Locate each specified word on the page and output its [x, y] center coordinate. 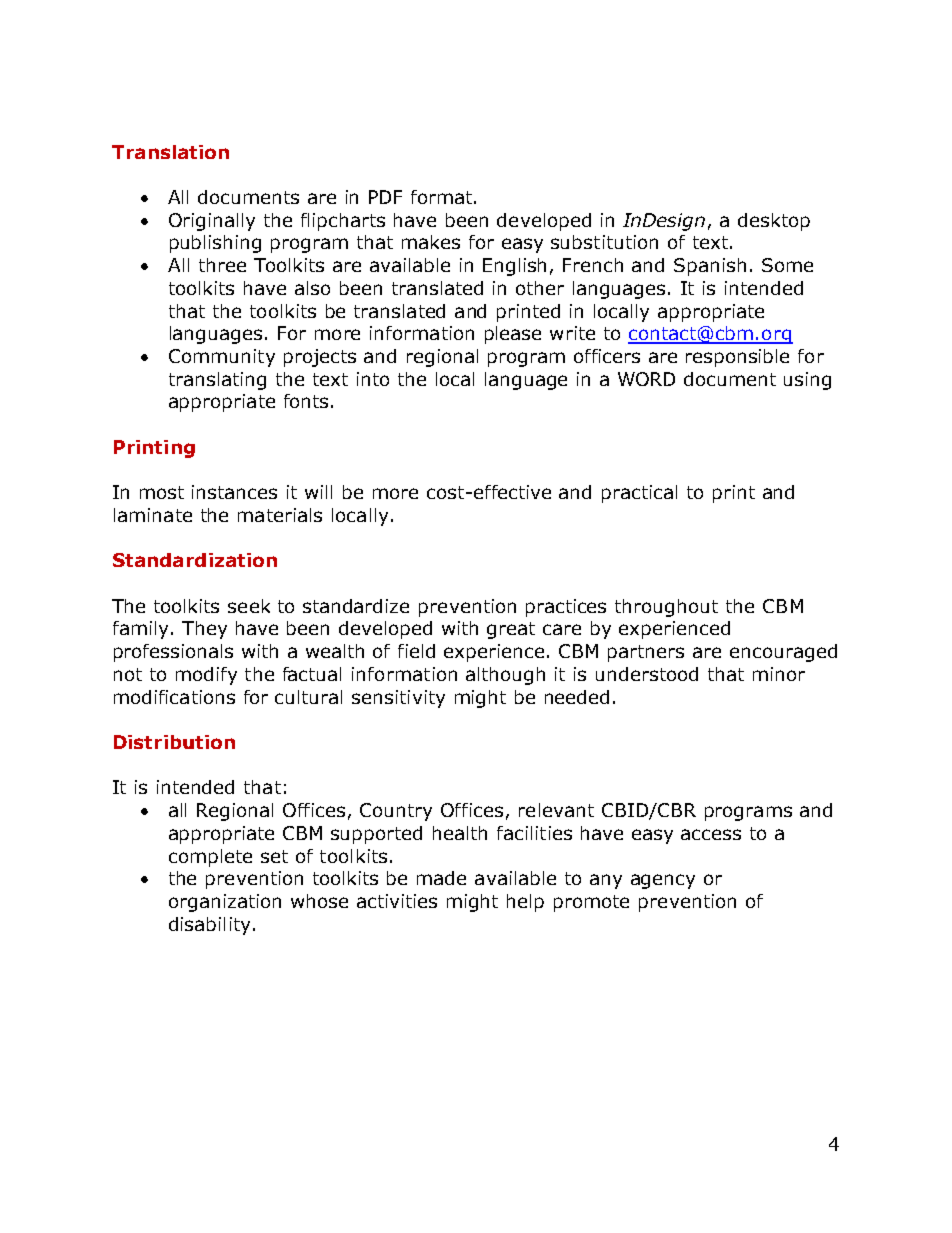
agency [663, 881]
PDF [385, 197]
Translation [170, 152]
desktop [774, 222]
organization [225, 903]
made [441, 878]
